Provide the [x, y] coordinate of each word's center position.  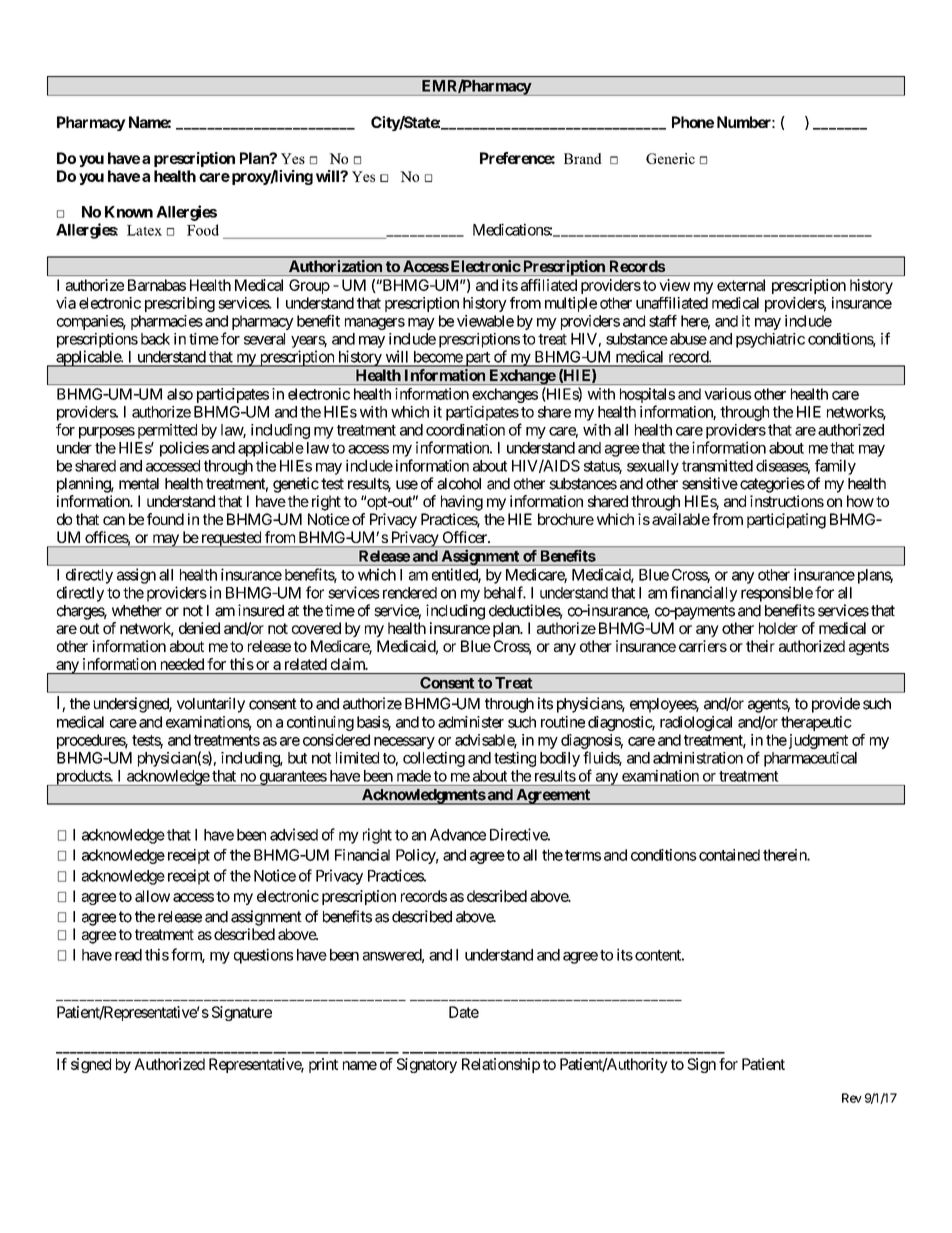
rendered [408, 593]
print [323, 1065]
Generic [670, 158]
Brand [583, 158]
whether [137, 611]
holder [778, 628]
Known [129, 212]
